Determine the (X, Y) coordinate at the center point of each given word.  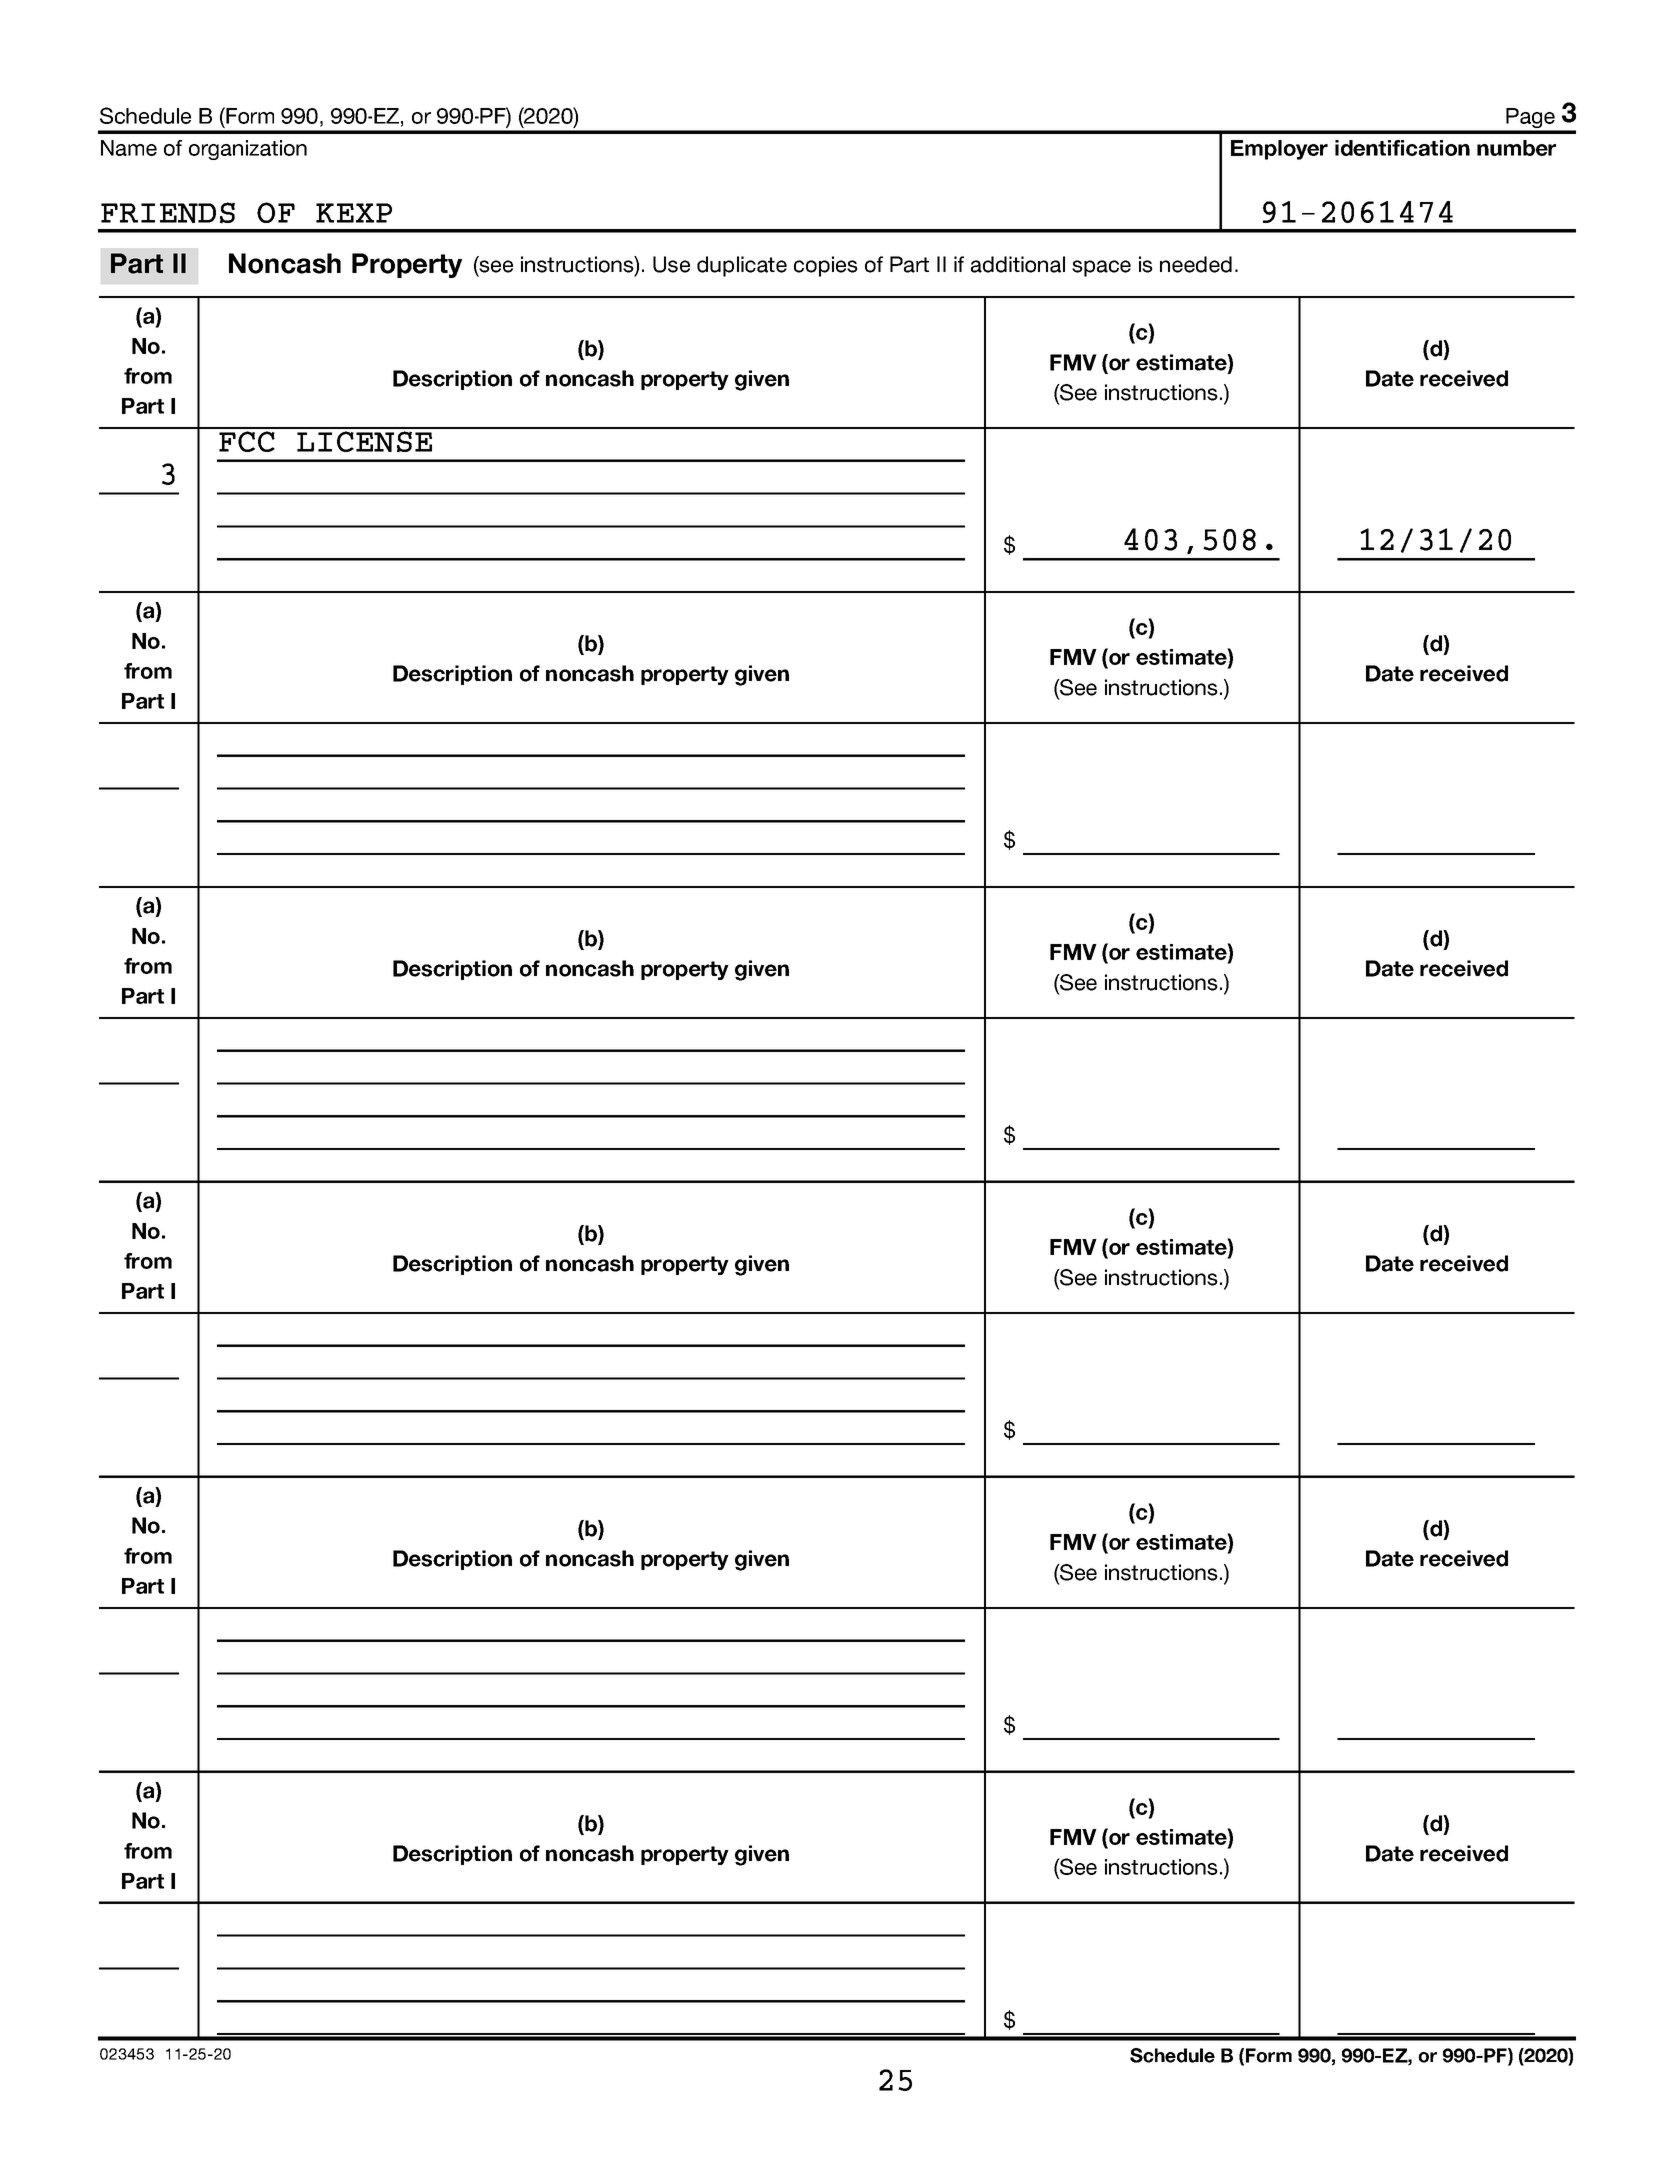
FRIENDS (168, 213)
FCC (247, 441)
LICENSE (364, 442)
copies (826, 266)
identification (1402, 148)
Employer (1279, 150)
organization (248, 150)
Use (671, 264)
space (1101, 268)
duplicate (742, 266)
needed (1196, 264)
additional (1018, 264)
